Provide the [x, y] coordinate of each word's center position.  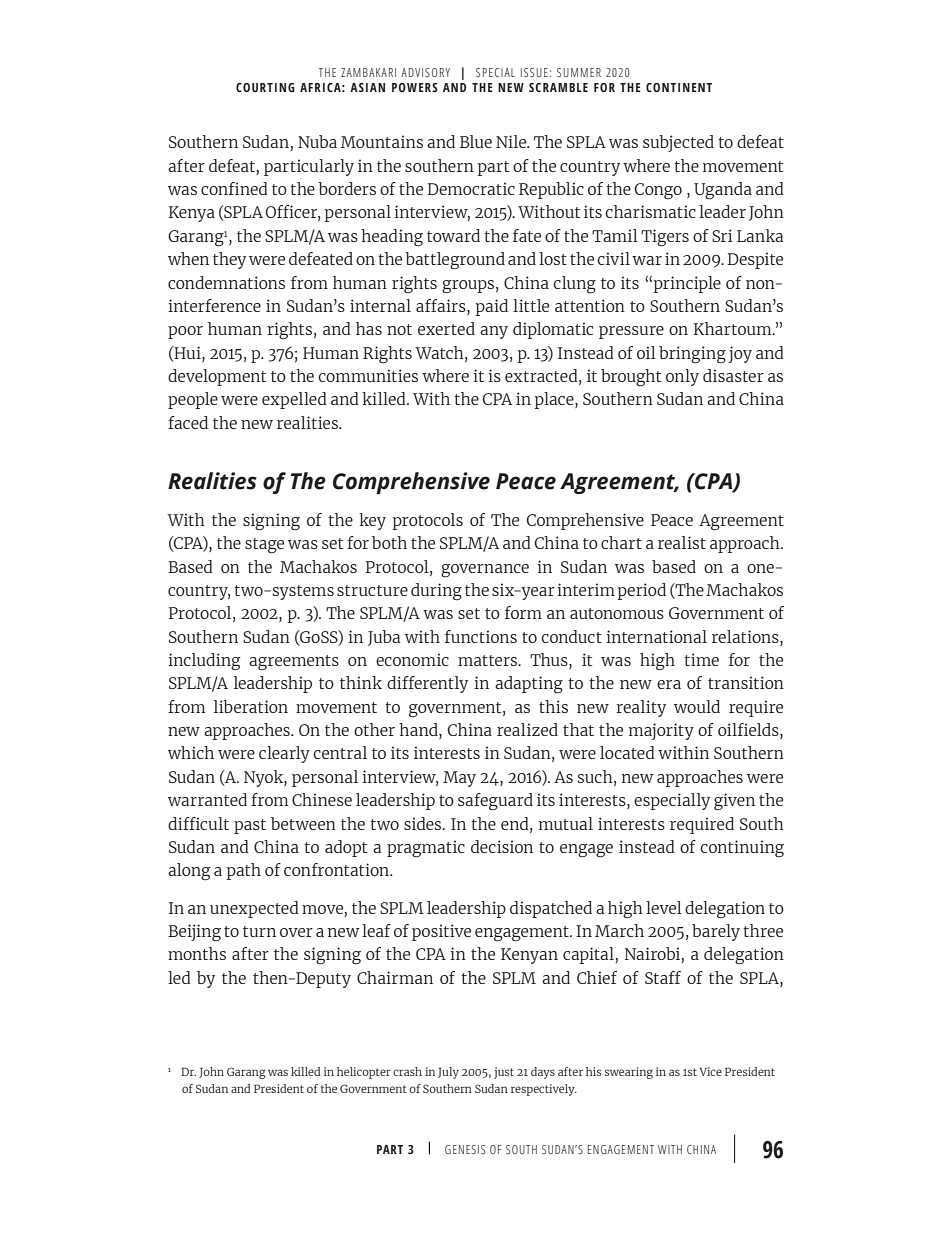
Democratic [471, 188]
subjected [678, 143]
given [734, 802]
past [250, 826]
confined [234, 188]
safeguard [495, 802]
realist [682, 542]
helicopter [364, 1073]
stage [264, 546]
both [389, 542]
